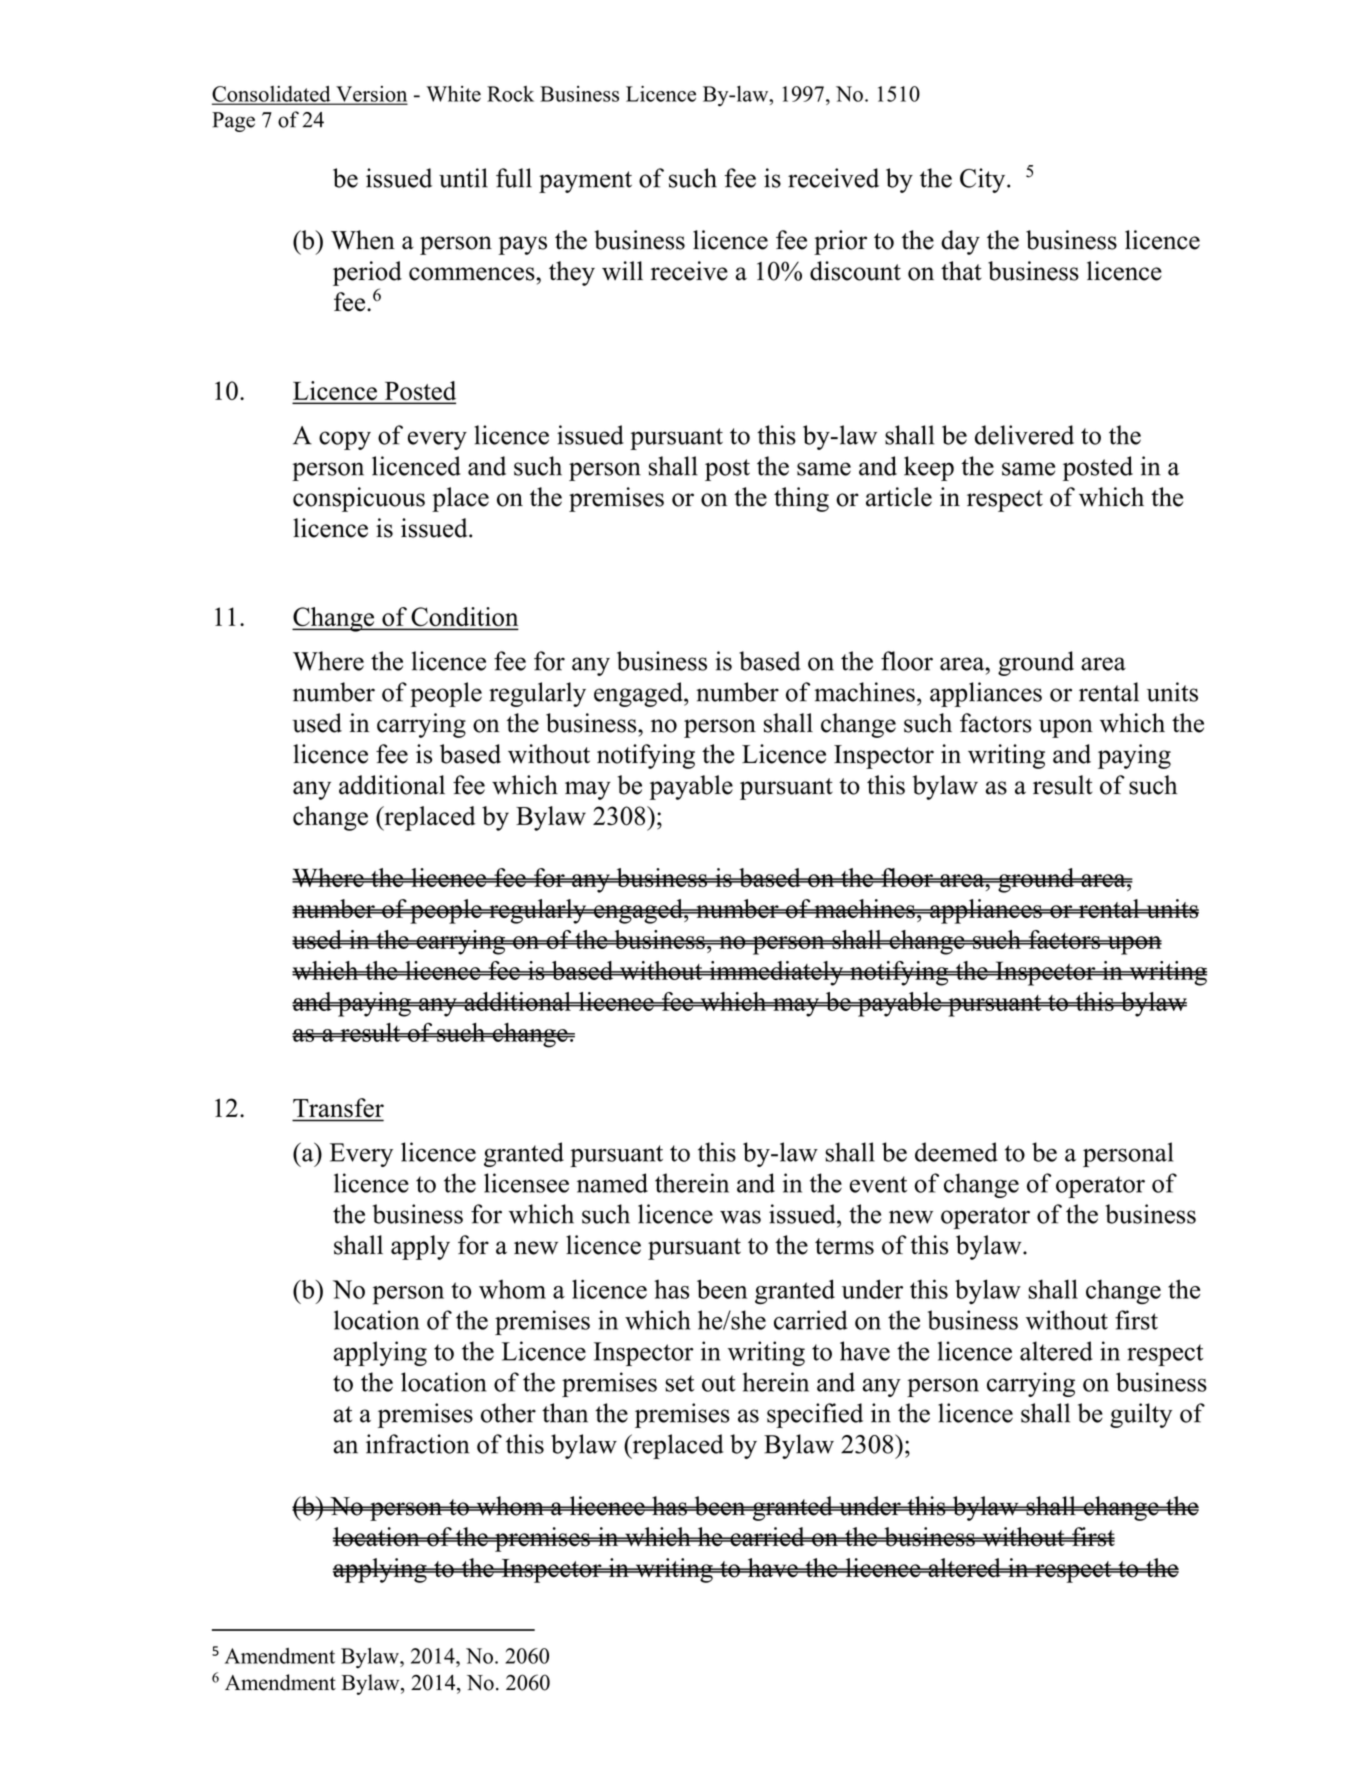  I want to click on guilty, so click(1141, 1415).
